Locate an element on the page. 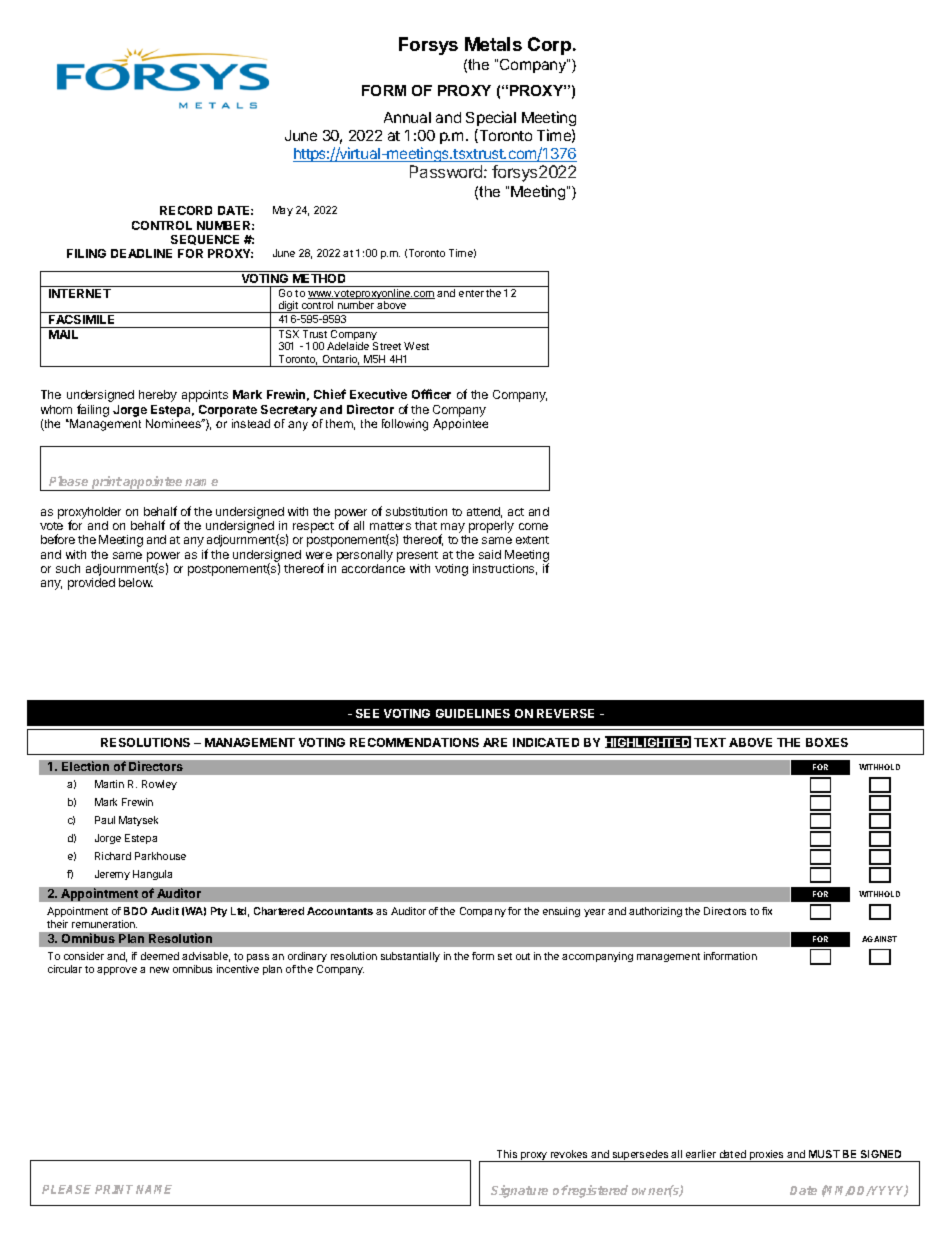 This page has height=1233, width=952. BDO is located at coordinates (135, 911).
